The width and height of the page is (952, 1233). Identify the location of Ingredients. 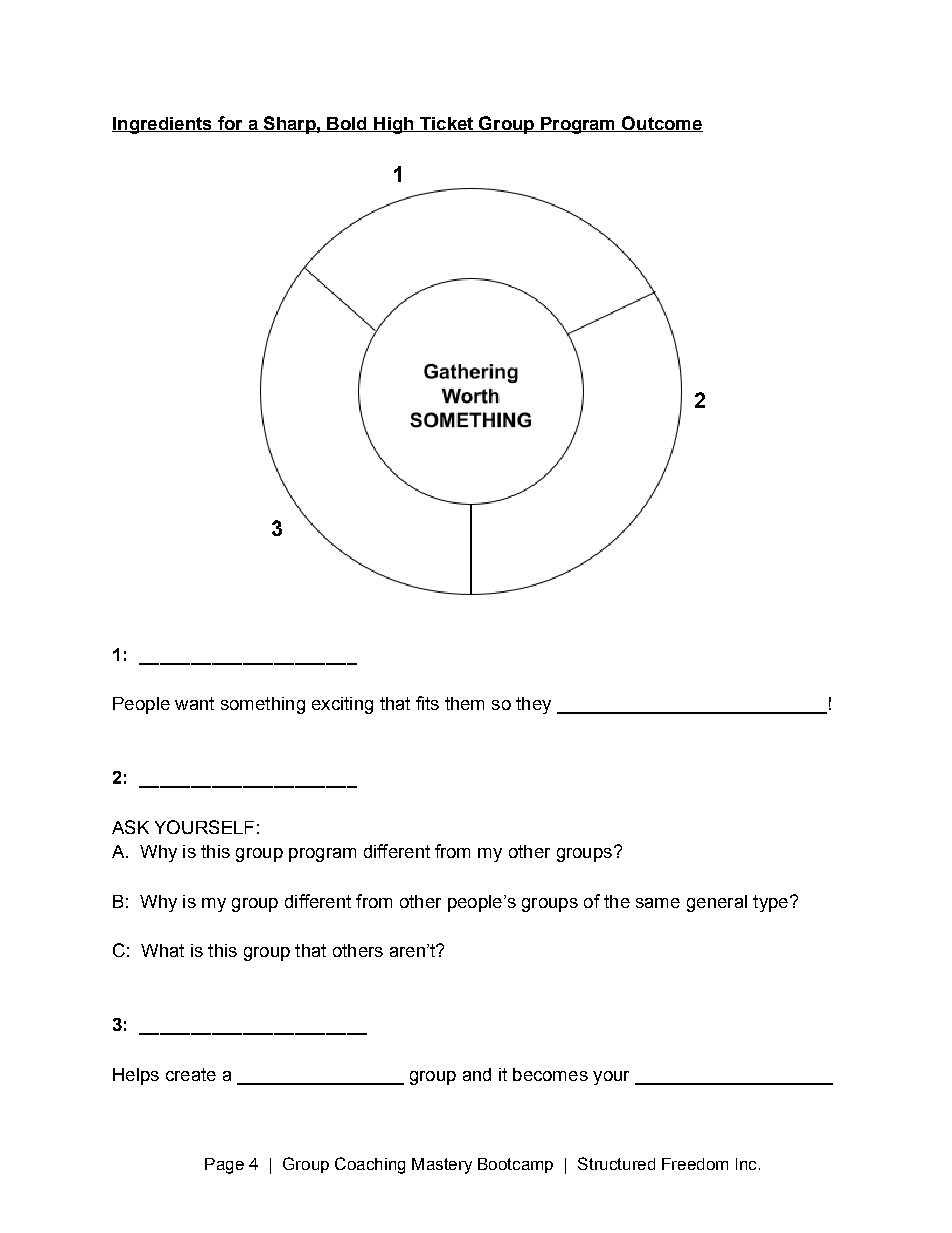
(163, 125).
